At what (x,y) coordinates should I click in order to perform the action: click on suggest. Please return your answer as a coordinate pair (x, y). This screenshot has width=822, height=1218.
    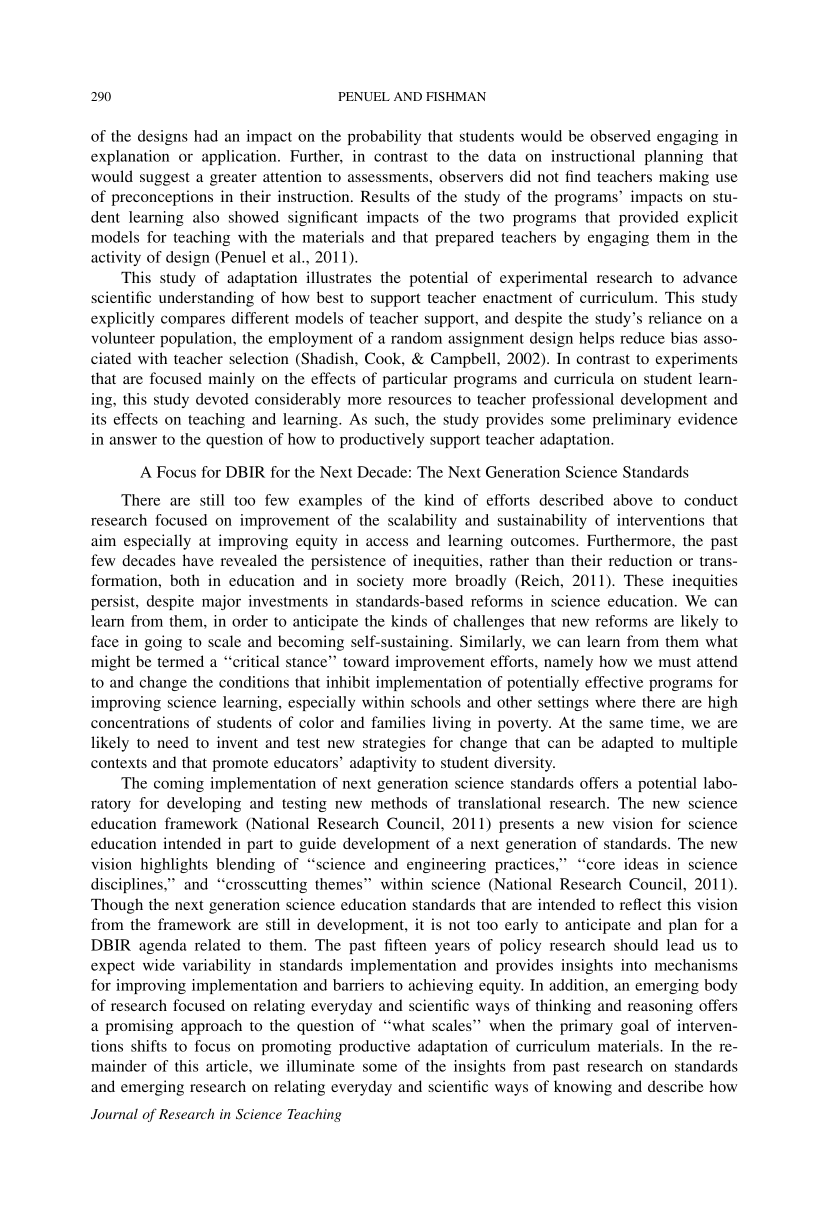
    Looking at the image, I should click on (165, 179).
